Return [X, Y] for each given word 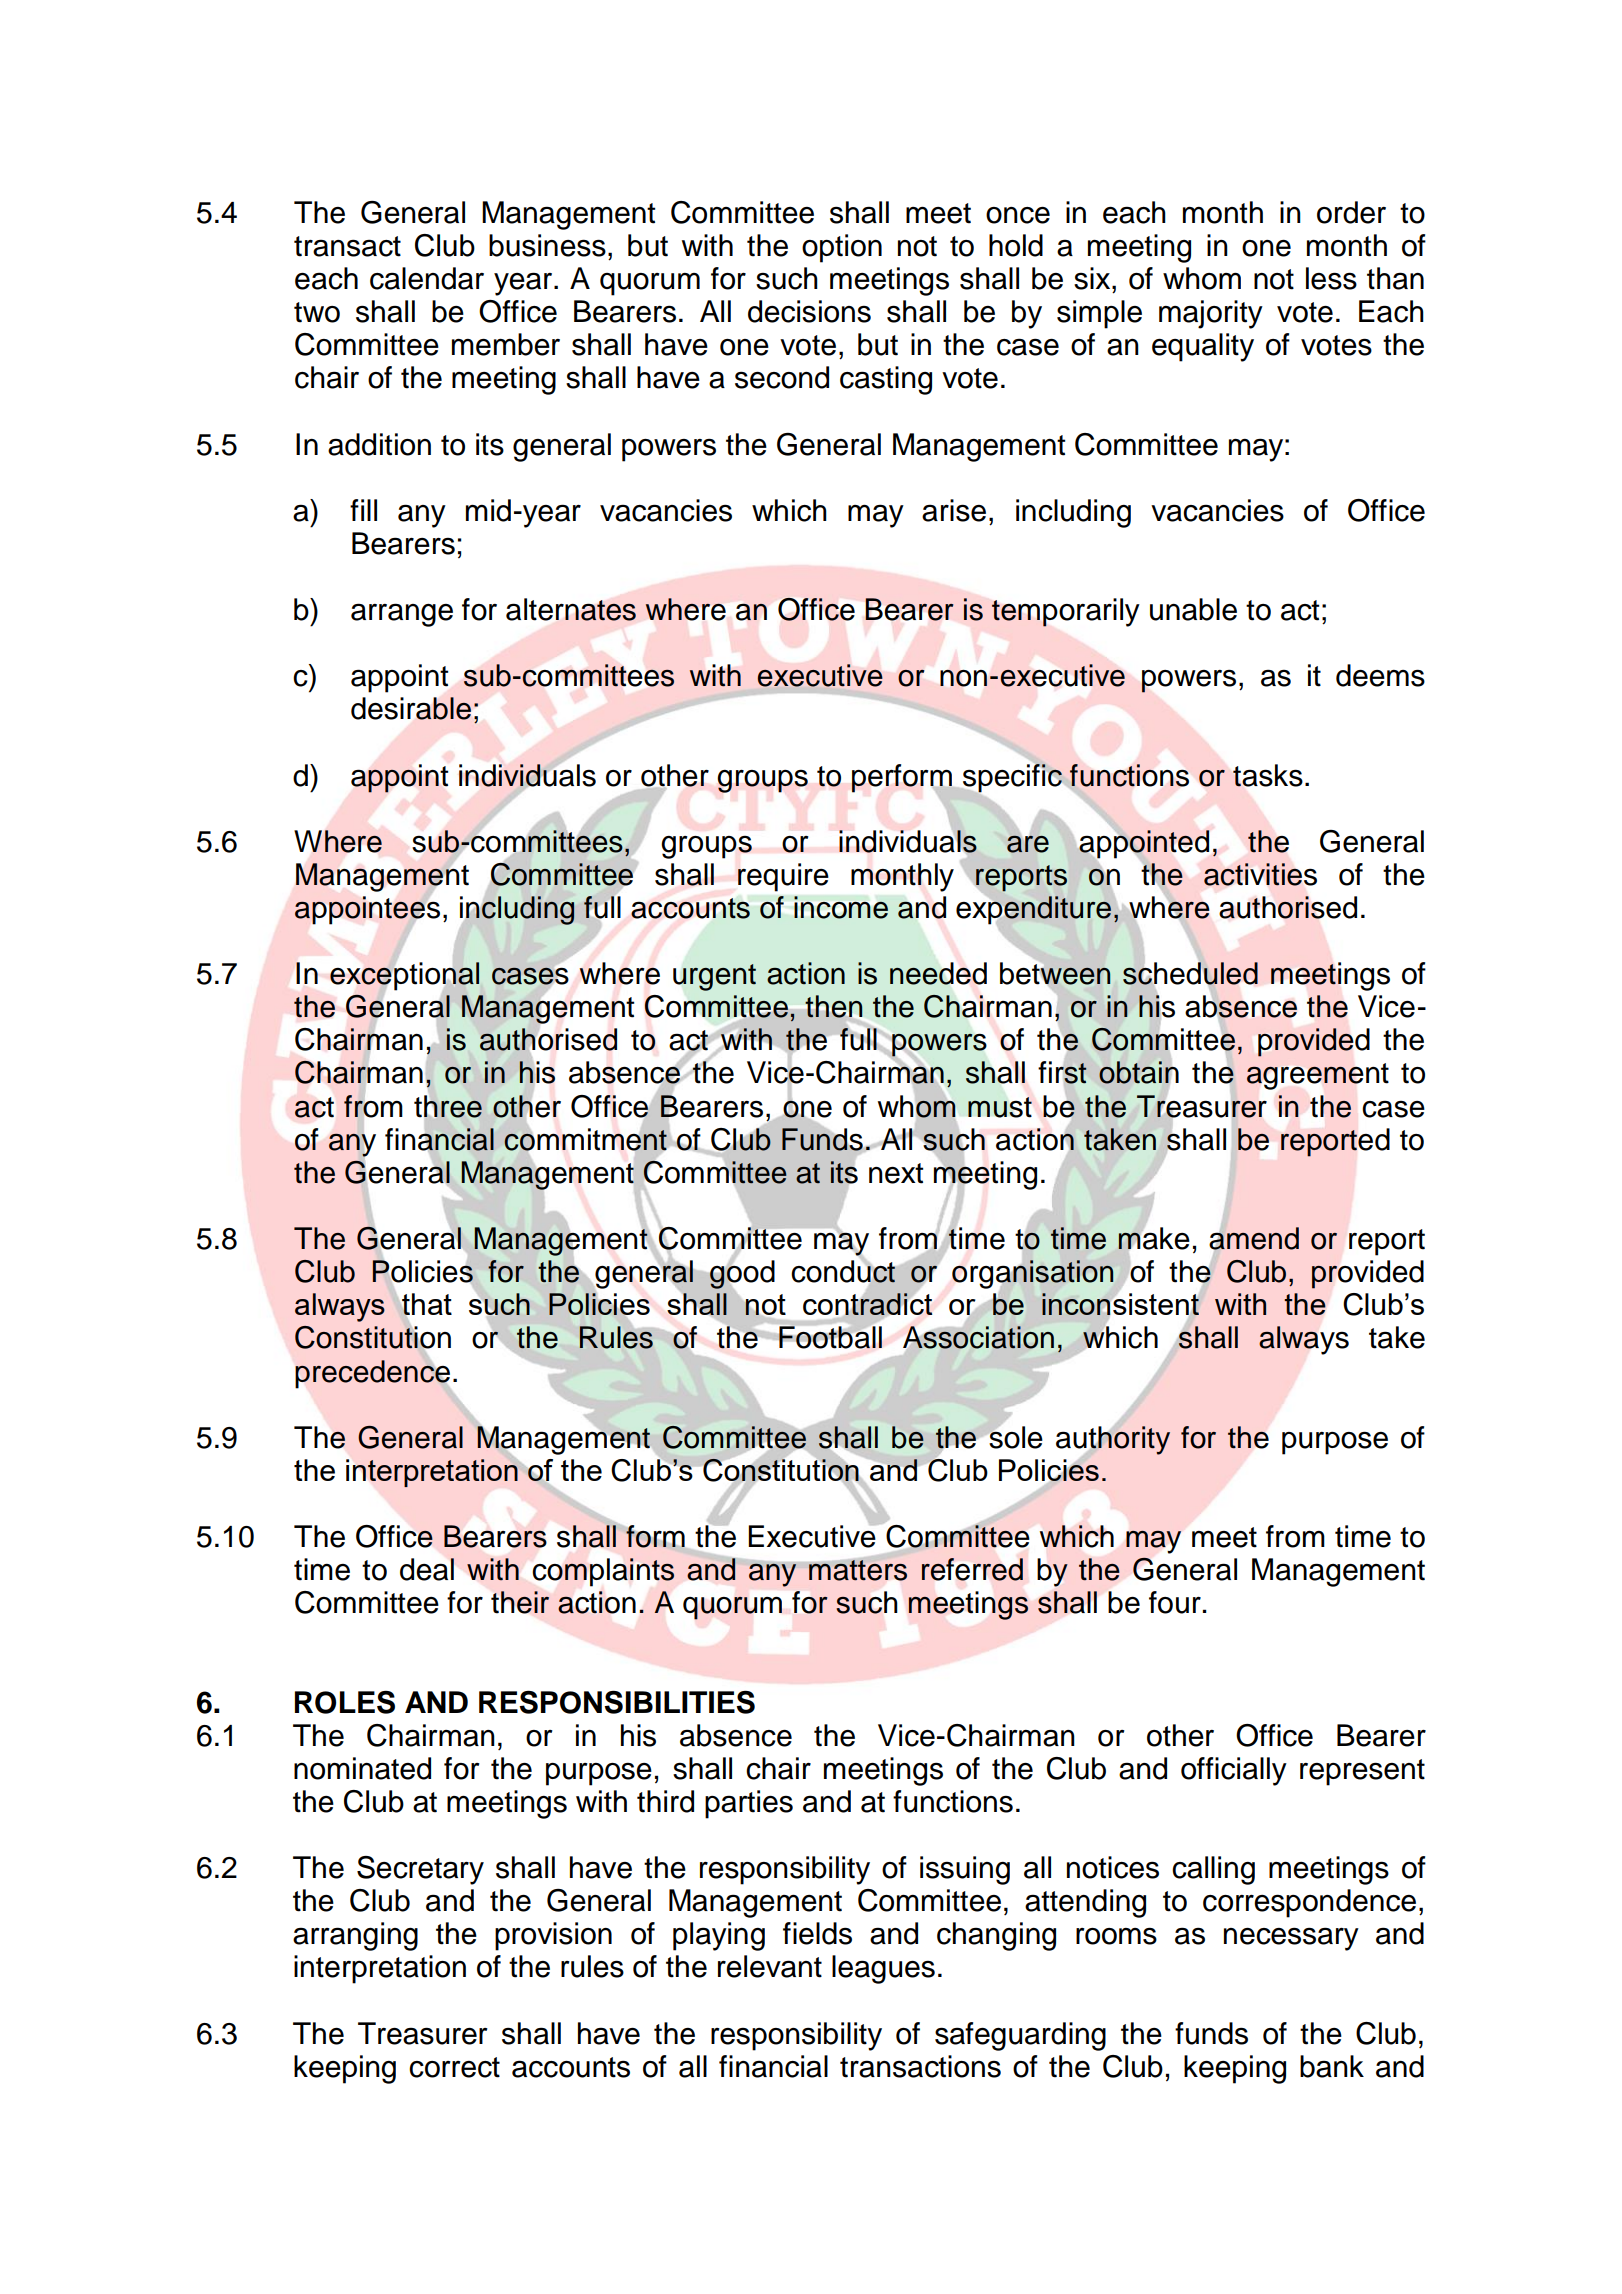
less [1331, 278]
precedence [372, 1374]
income [841, 907]
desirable [411, 708]
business [547, 245]
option [842, 248]
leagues [883, 1969]
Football [830, 1337]
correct [454, 2067]
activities [1260, 874]
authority [1113, 1440]
